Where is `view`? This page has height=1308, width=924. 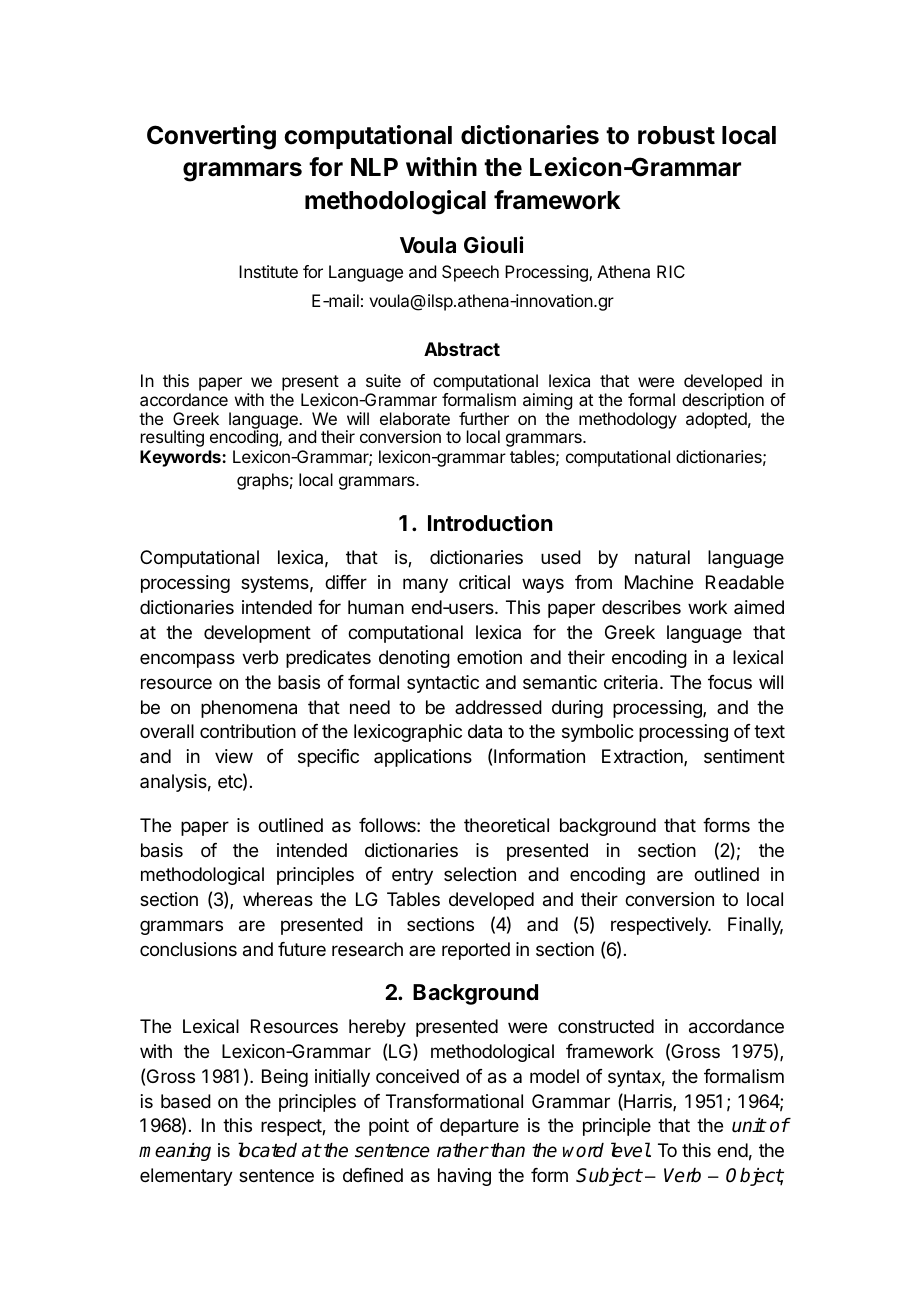 view is located at coordinates (234, 756).
